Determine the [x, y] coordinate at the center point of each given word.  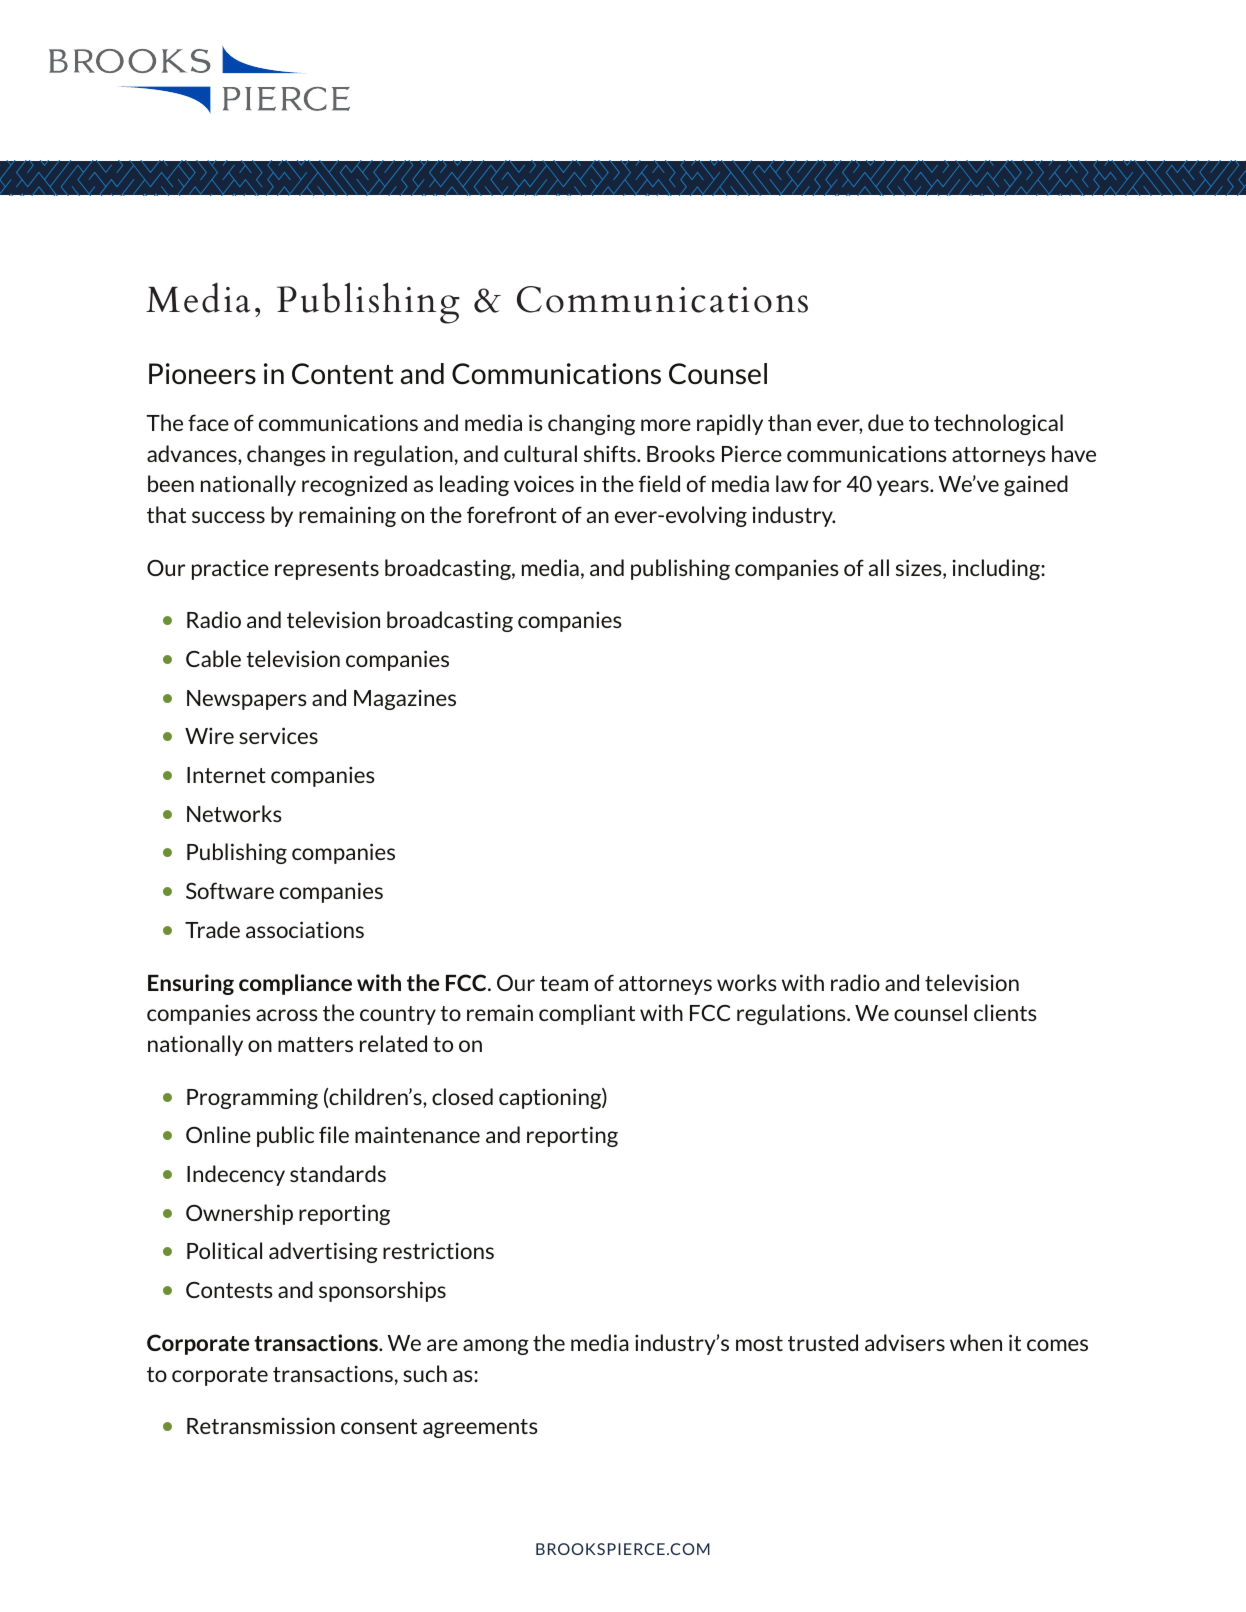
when [976, 1342]
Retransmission [261, 1425]
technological [998, 424]
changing [591, 424]
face [208, 422]
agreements [480, 1428]
